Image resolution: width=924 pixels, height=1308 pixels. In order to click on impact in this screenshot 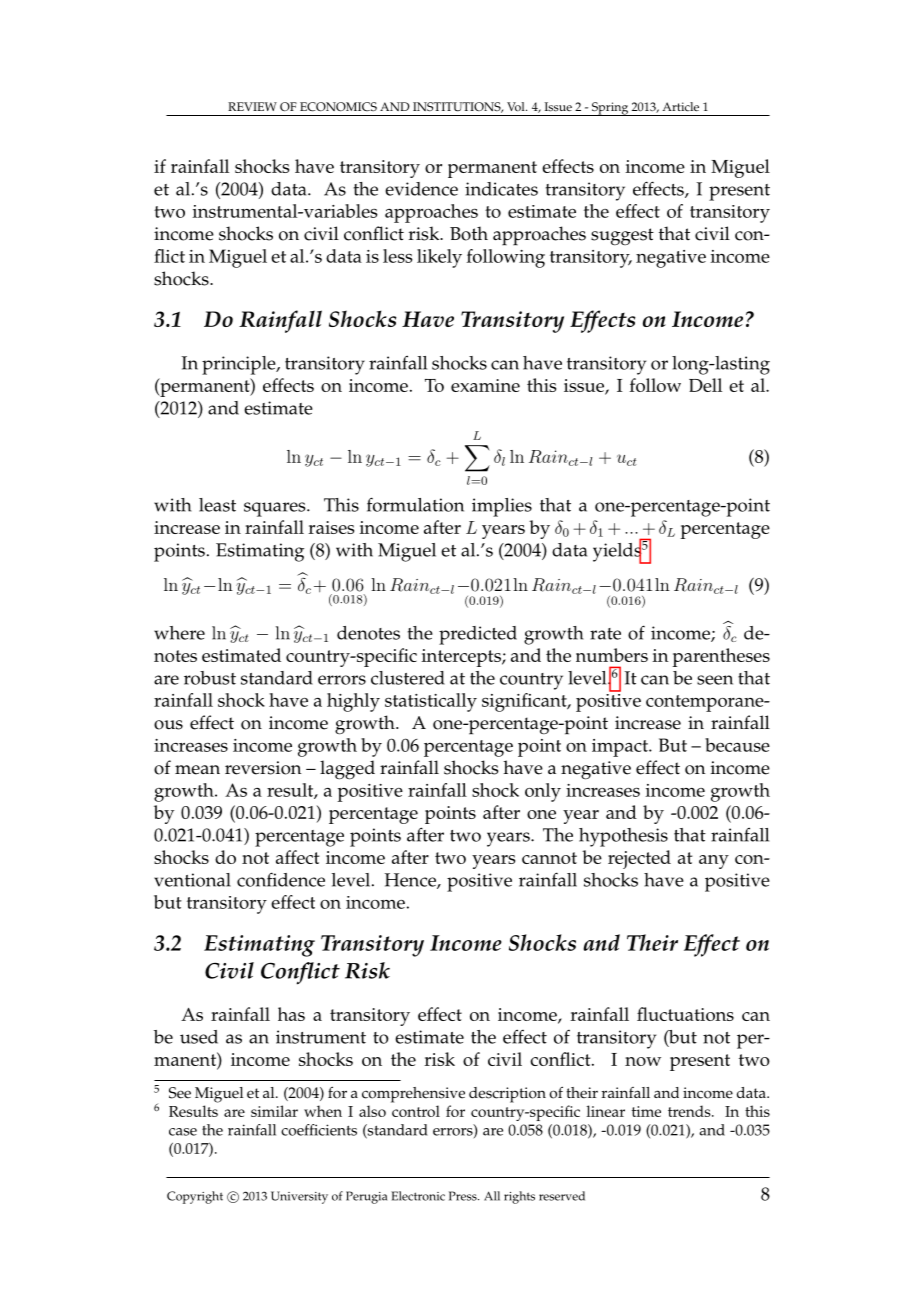, I will do `click(621, 748)`.
